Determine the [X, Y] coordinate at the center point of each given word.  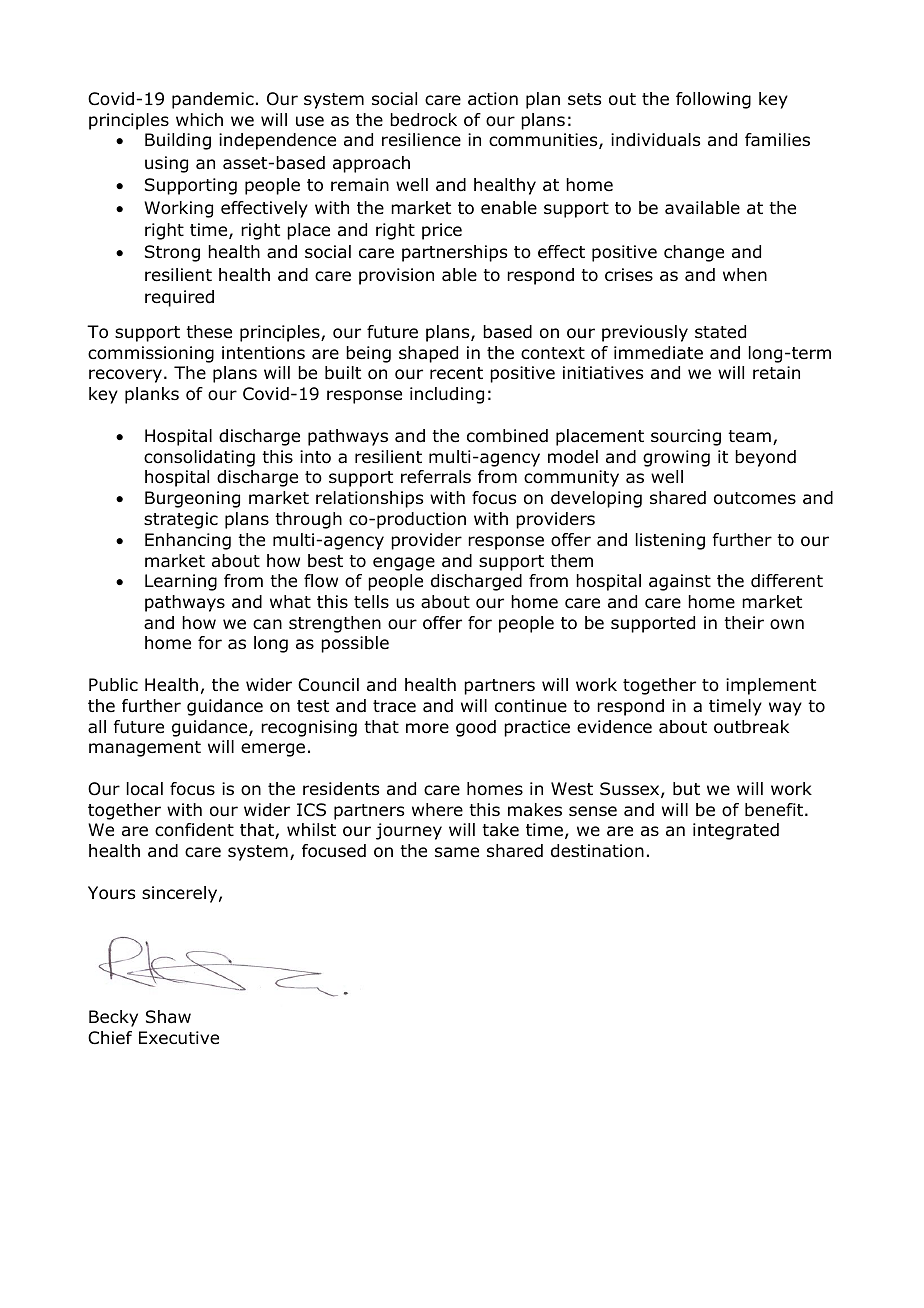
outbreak [751, 727]
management [145, 749]
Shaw [168, 1017]
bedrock [423, 120]
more [427, 728]
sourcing [686, 437]
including [447, 395]
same [457, 852]
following [713, 100]
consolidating [199, 458]
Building [178, 141]
